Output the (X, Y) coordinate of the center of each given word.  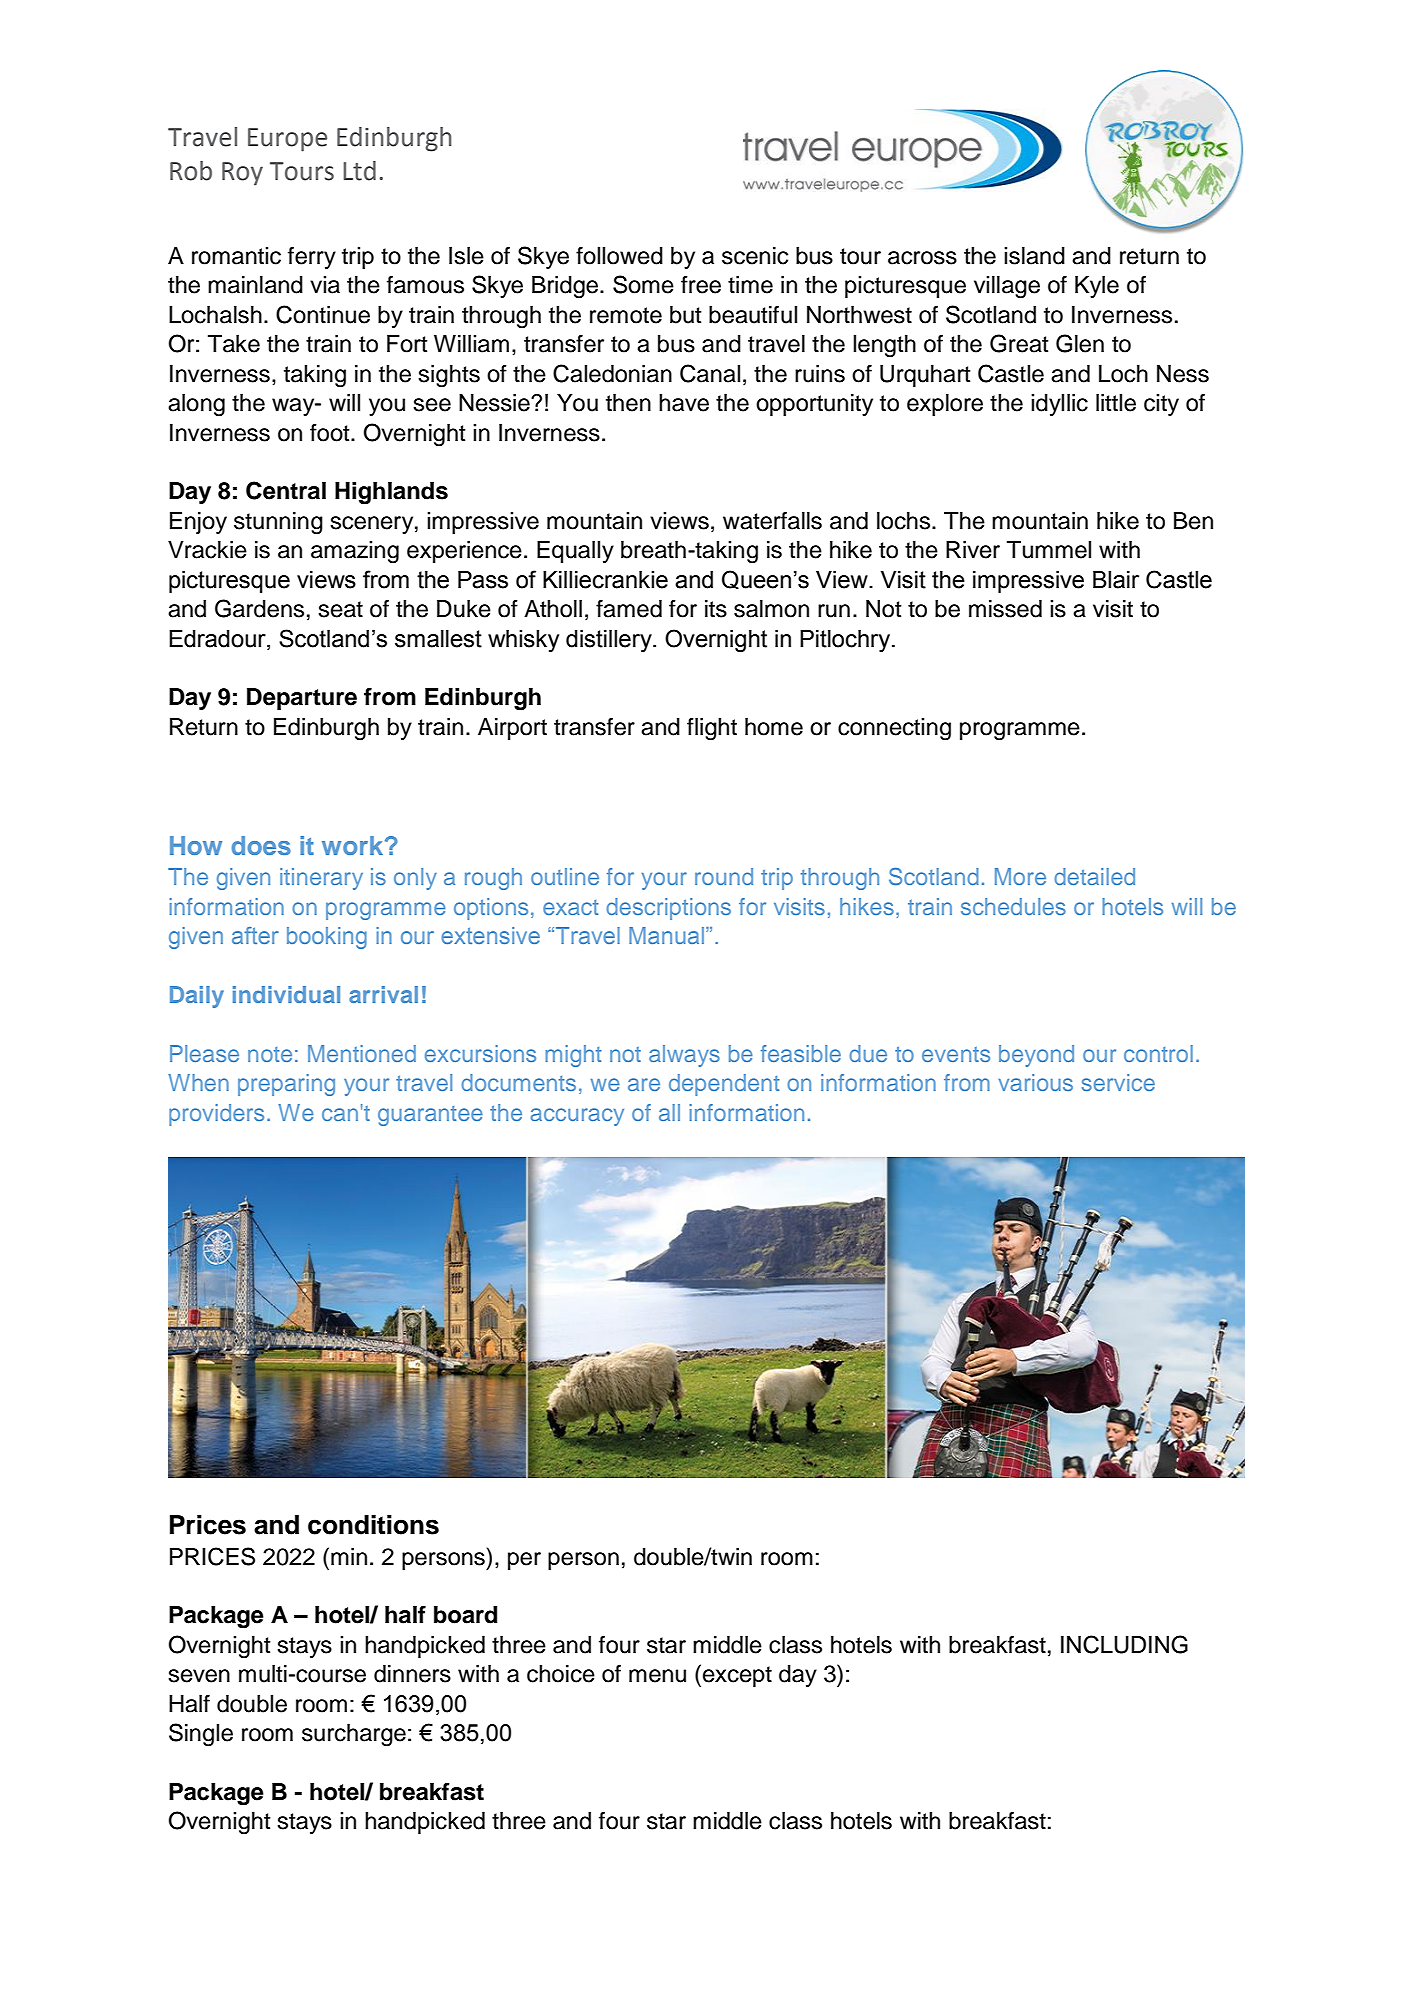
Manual (668, 935)
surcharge (354, 1735)
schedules (1013, 906)
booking (327, 938)
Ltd (359, 171)
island (1034, 256)
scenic (755, 256)
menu (657, 1676)
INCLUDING (1124, 1644)
